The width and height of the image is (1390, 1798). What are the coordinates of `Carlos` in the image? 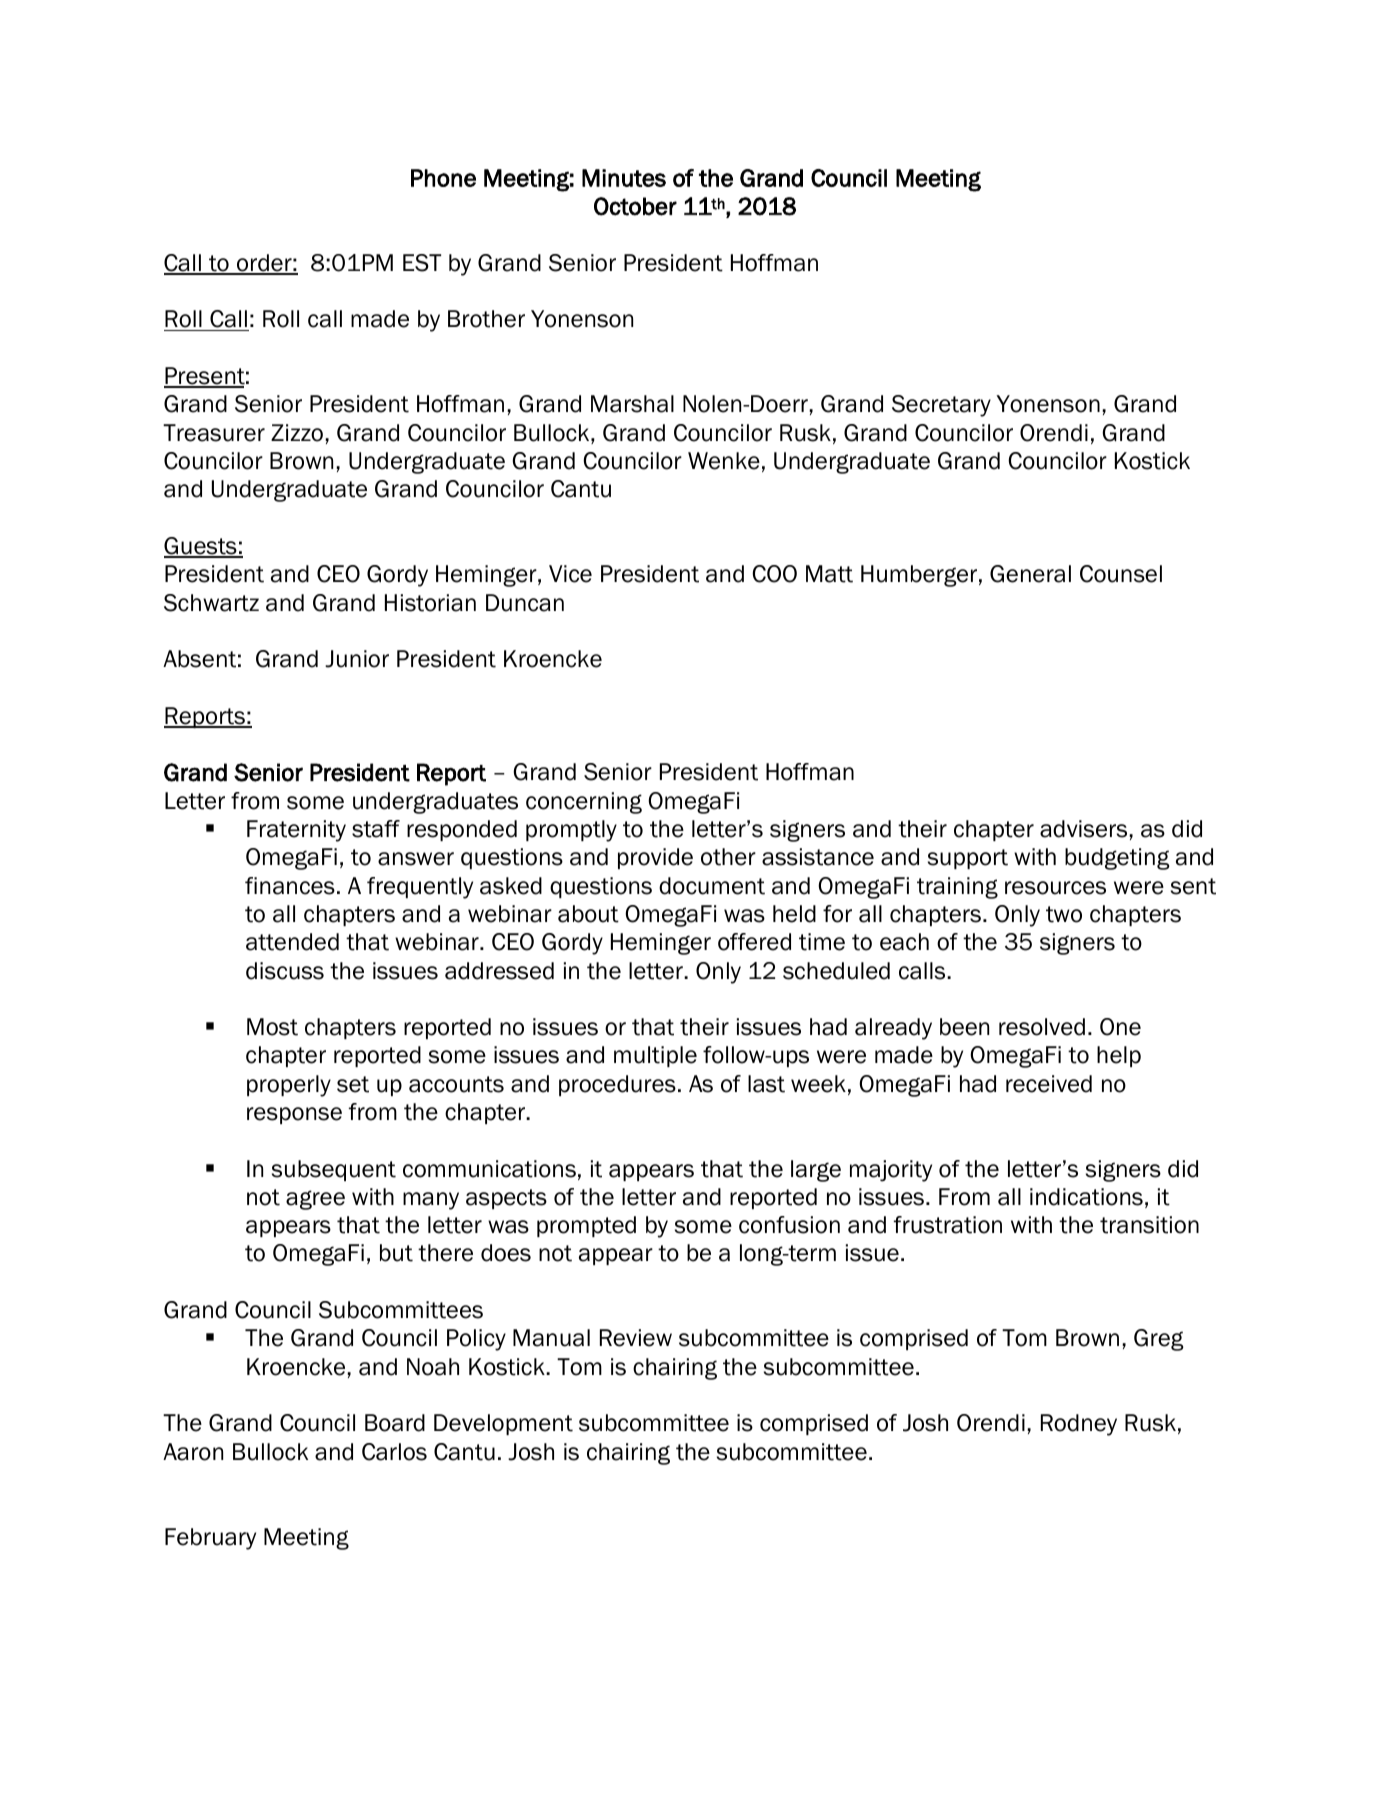 It's located at (394, 1452).
